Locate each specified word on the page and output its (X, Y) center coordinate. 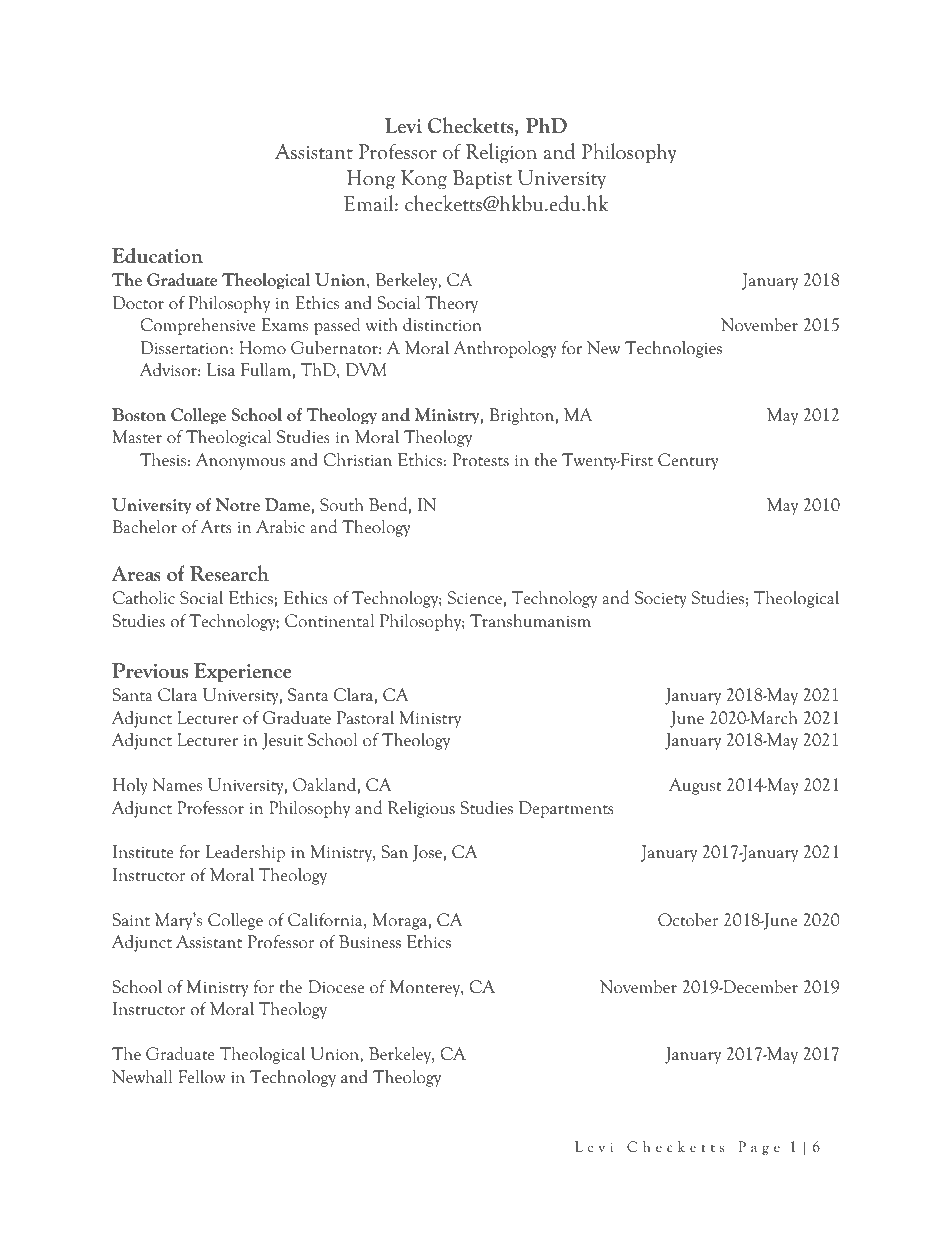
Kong (424, 179)
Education (157, 256)
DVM (366, 370)
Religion (501, 153)
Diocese (336, 987)
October (688, 920)
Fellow (202, 1076)
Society (661, 599)
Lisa (221, 369)
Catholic (143, 597)
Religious (421, 809)
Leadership (245, 853)
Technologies (673, 349)
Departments (566, 809)
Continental (329, 620)
